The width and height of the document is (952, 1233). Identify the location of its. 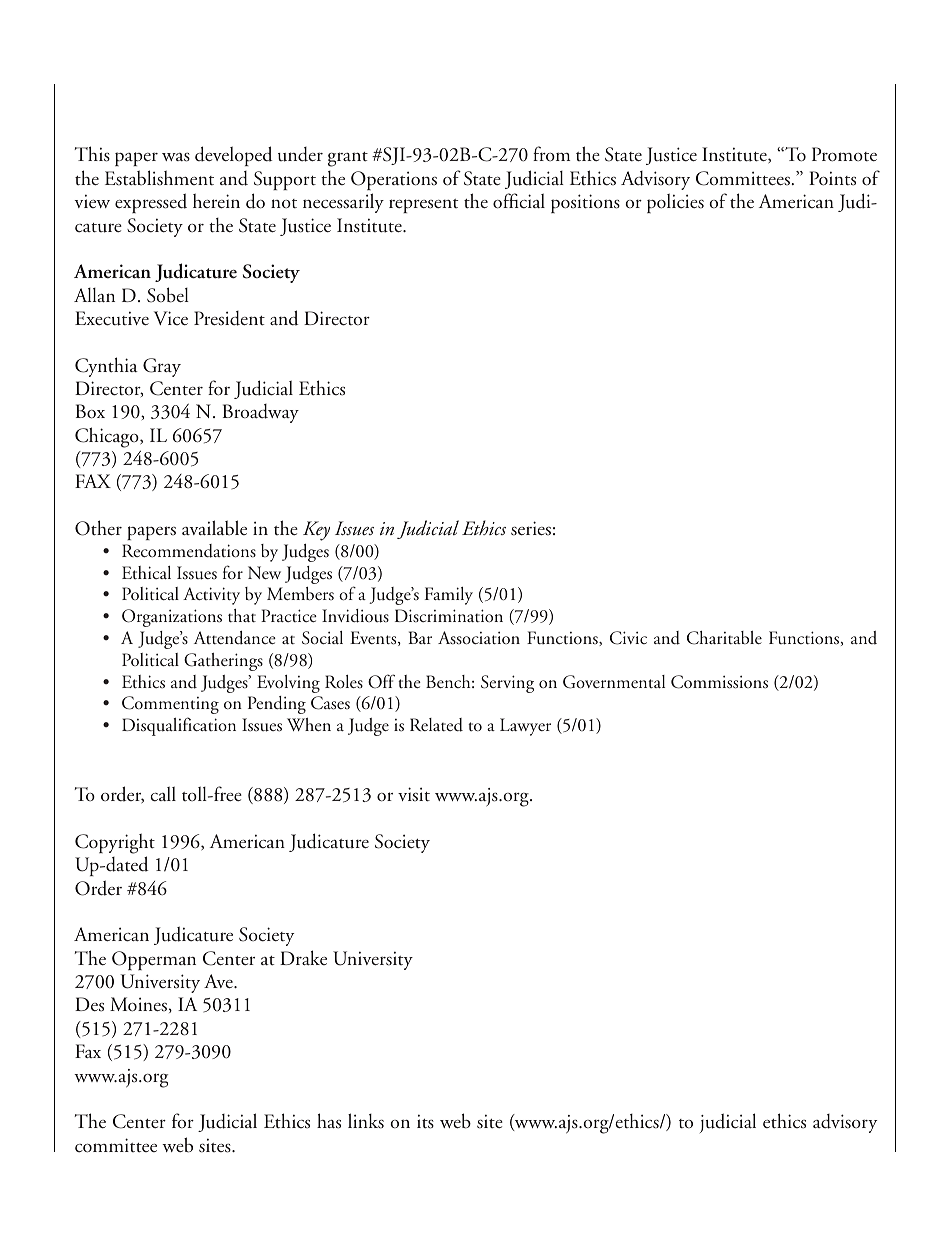
(425, 1121).
